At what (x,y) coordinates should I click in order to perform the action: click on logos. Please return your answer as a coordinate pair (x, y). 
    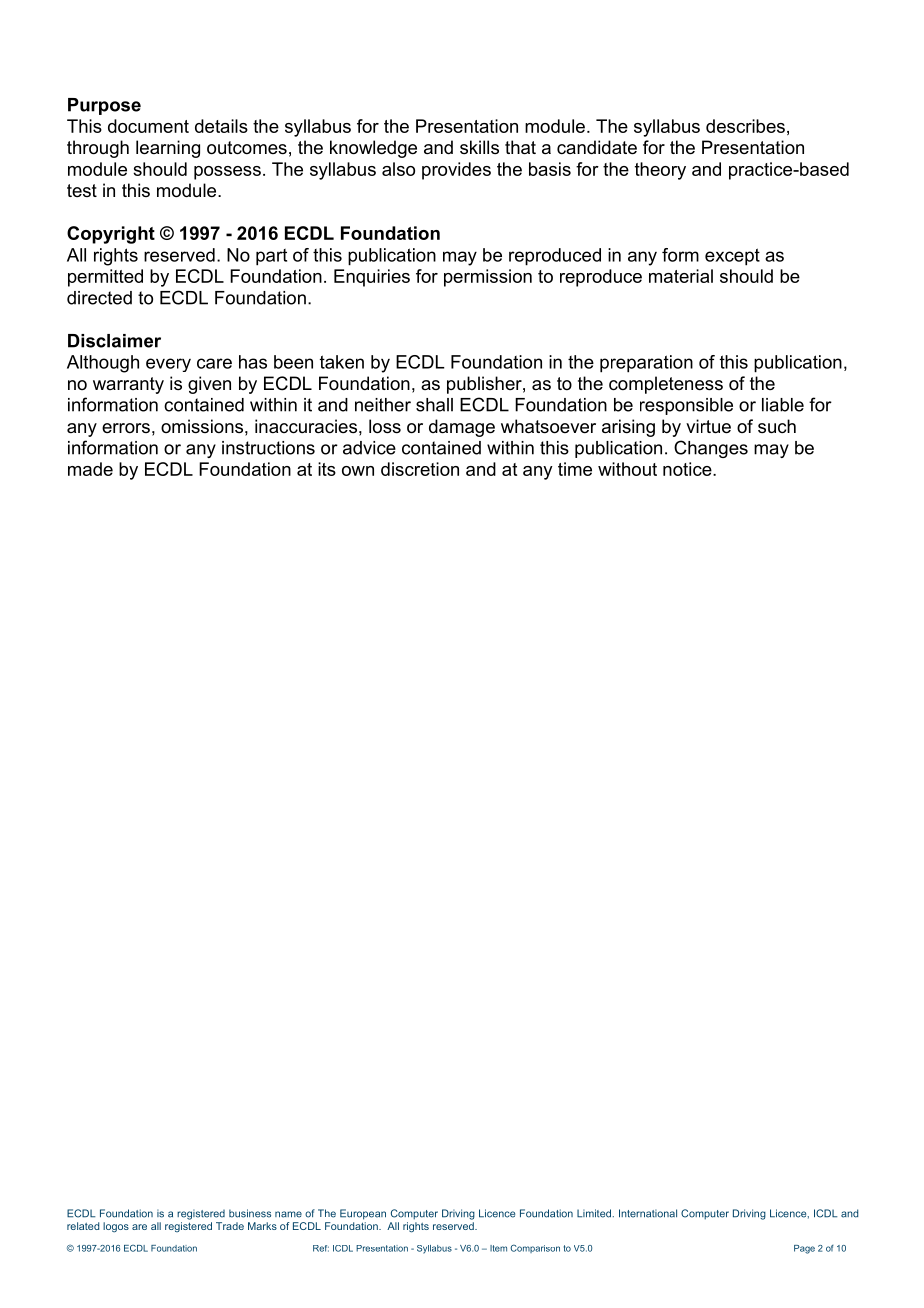
    Looking at the image, I should click on (116, 1227).
